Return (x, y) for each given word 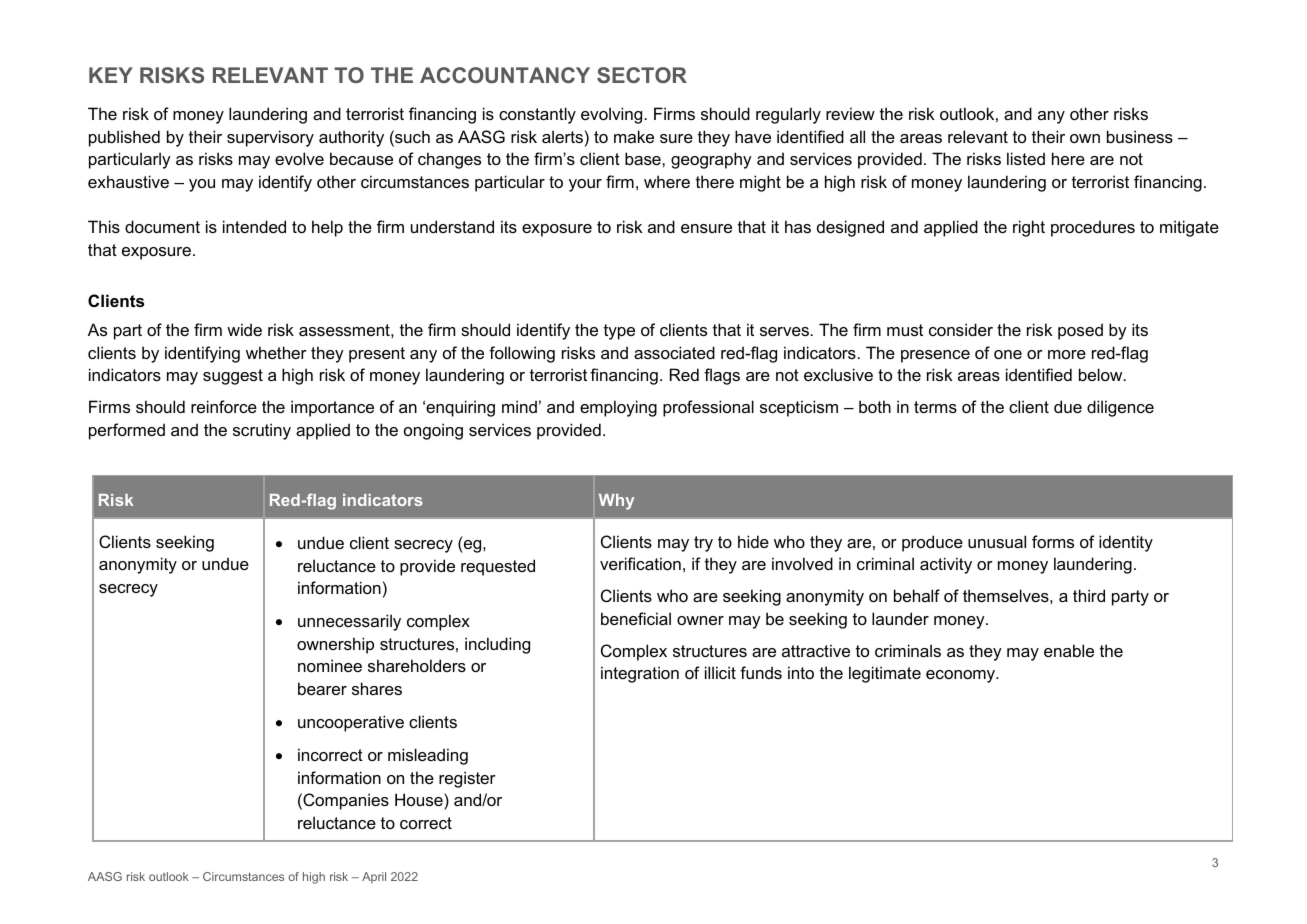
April (374, 878)
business (1140, 136)
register (467, 779)
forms (1053, 541)
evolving (611, 115)
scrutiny (262, 431)
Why (616, 502)
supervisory (270, 138)
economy (962, 676)
